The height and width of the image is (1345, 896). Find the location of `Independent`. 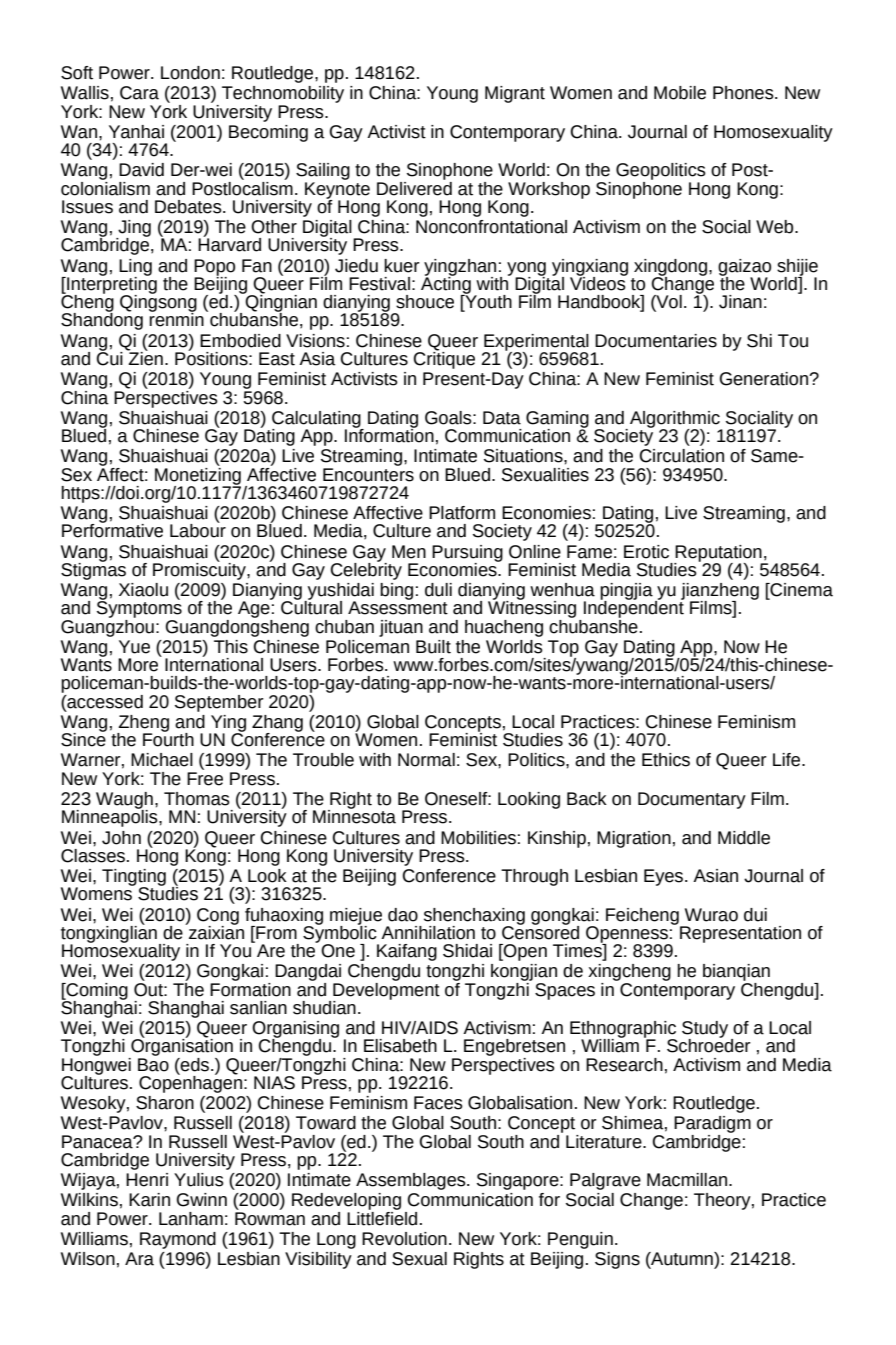

Independent is located at coordinates (634, 610).
